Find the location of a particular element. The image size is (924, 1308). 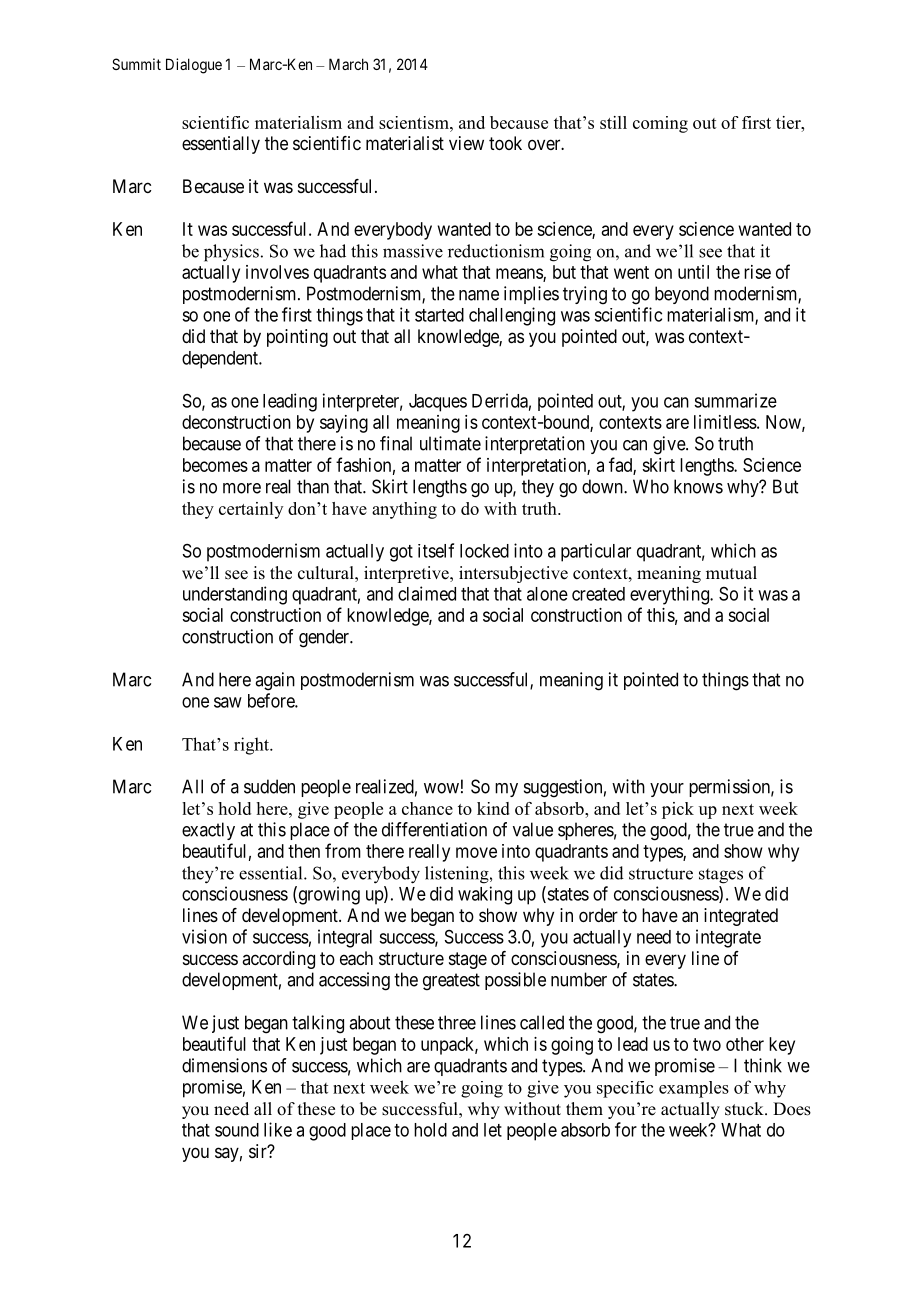

physics is located at coordinates (231, 253).
